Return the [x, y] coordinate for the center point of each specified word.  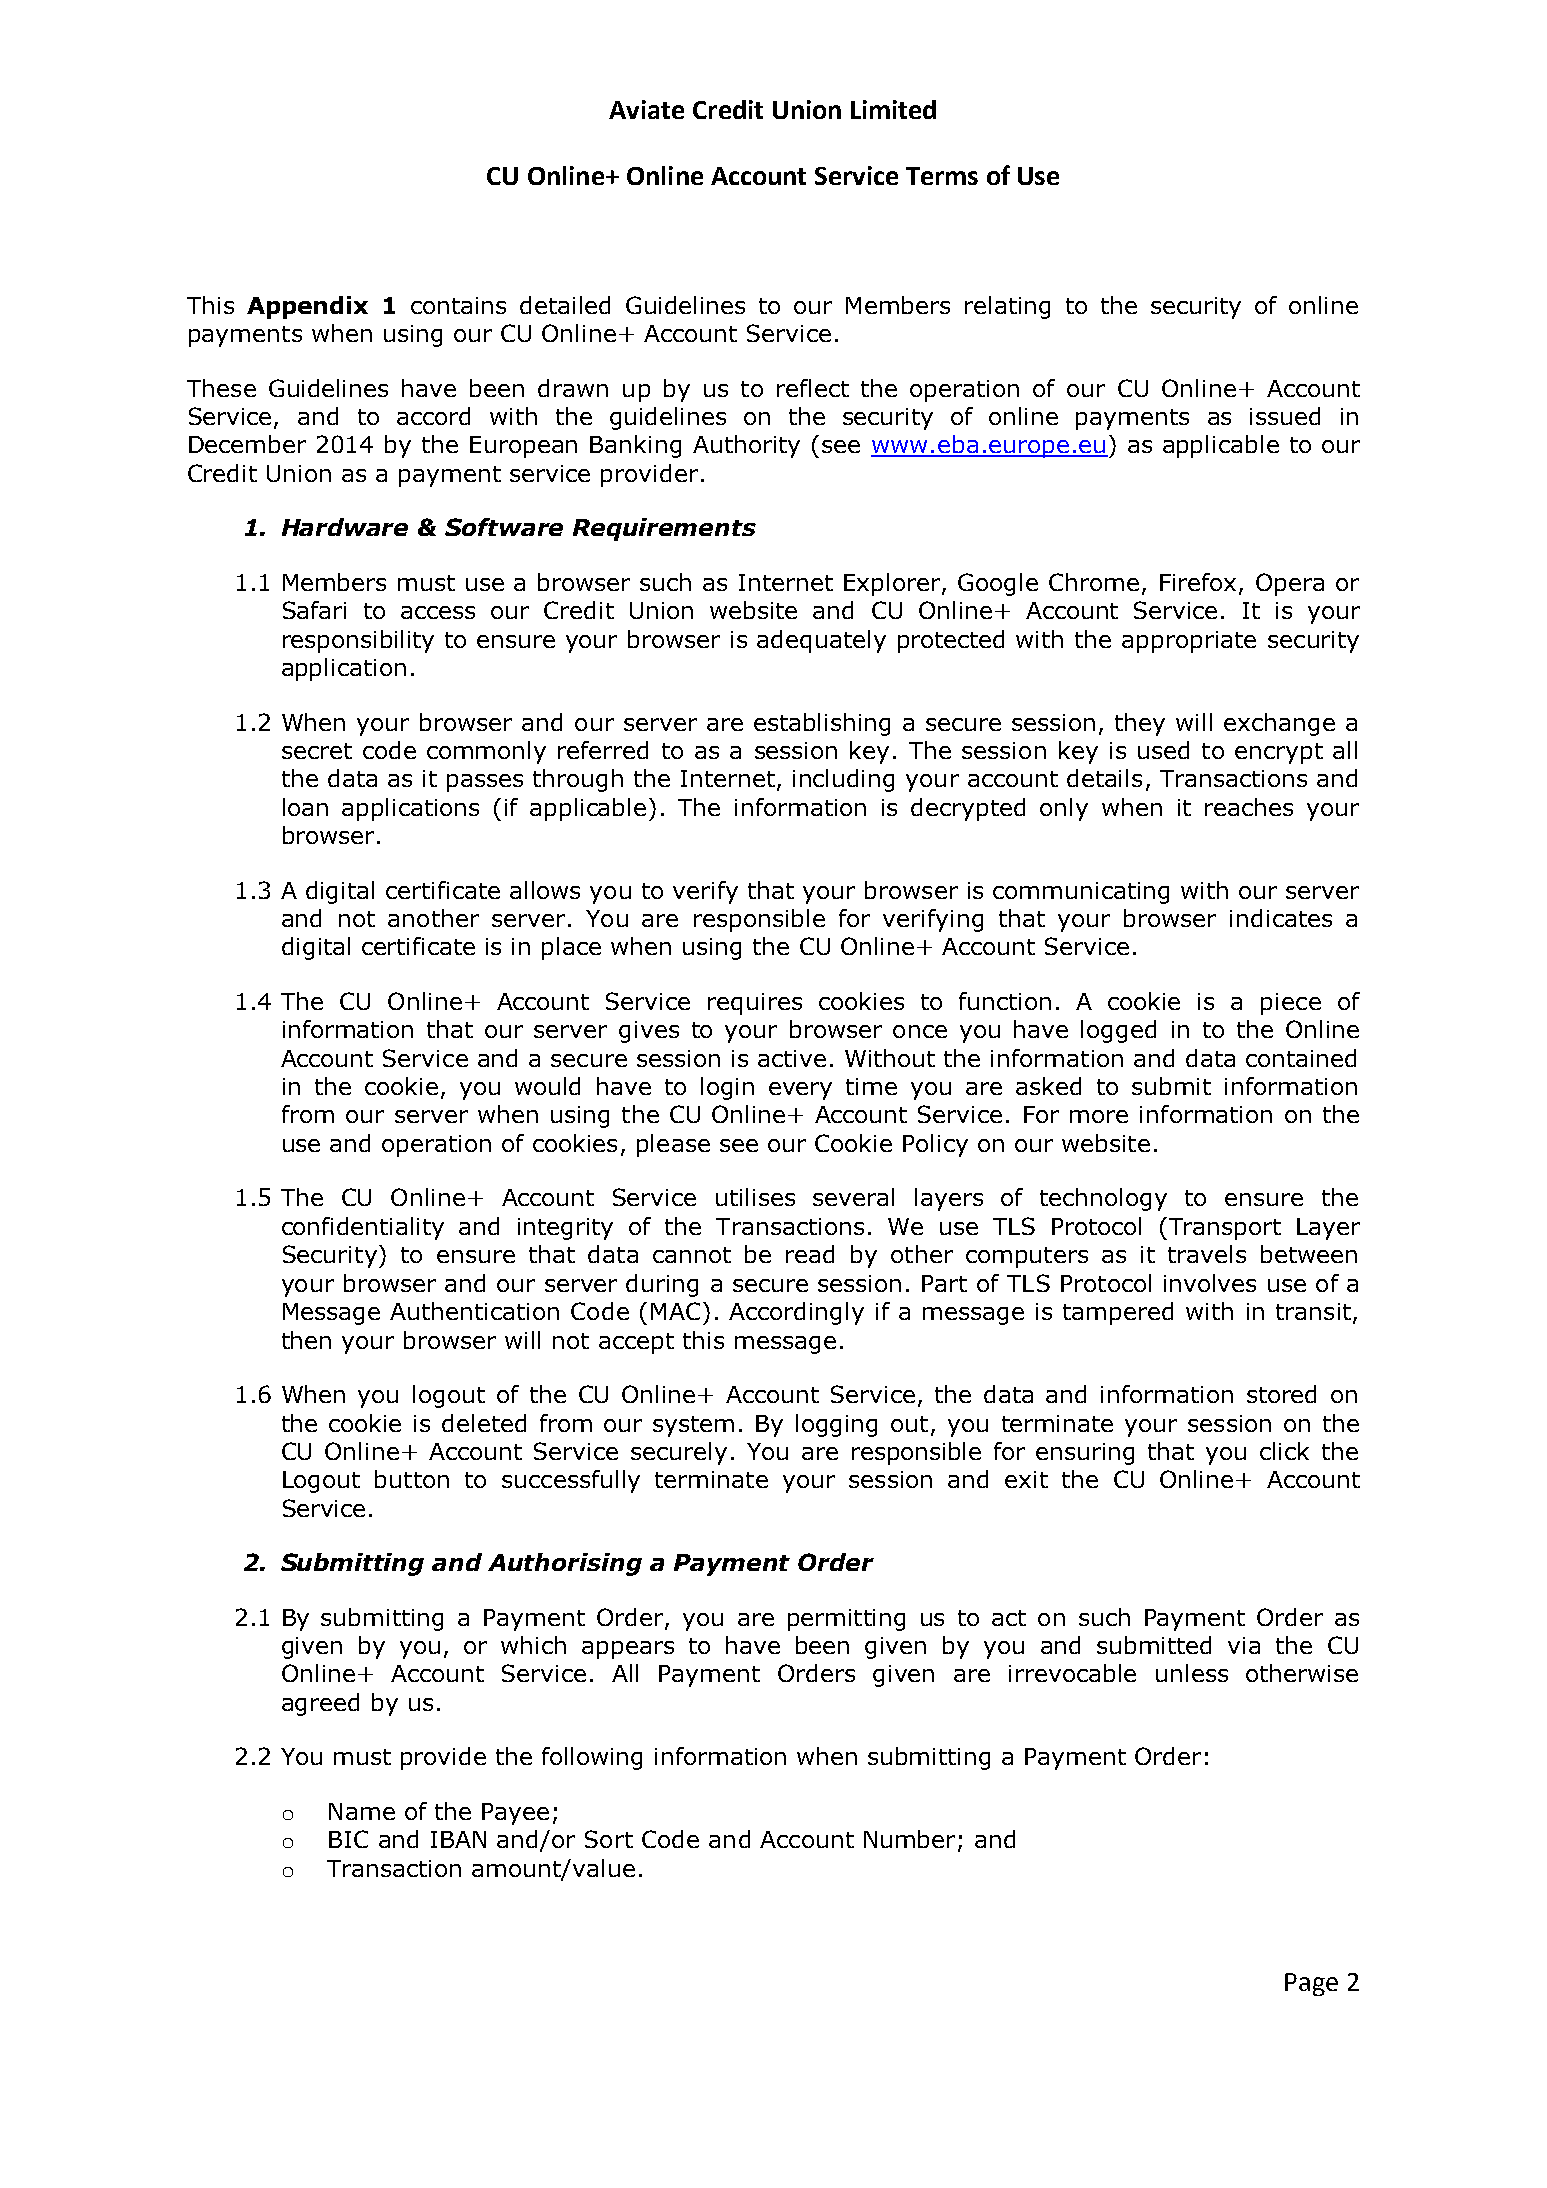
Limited [893, 109]
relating [1007, 307]
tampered [1118, 1313]
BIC [348, 1839]
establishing [822, 724]
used [1163, 750]
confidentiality [363, 1228]
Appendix [307, 307]
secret [317, 751]
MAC [675, 1311]
